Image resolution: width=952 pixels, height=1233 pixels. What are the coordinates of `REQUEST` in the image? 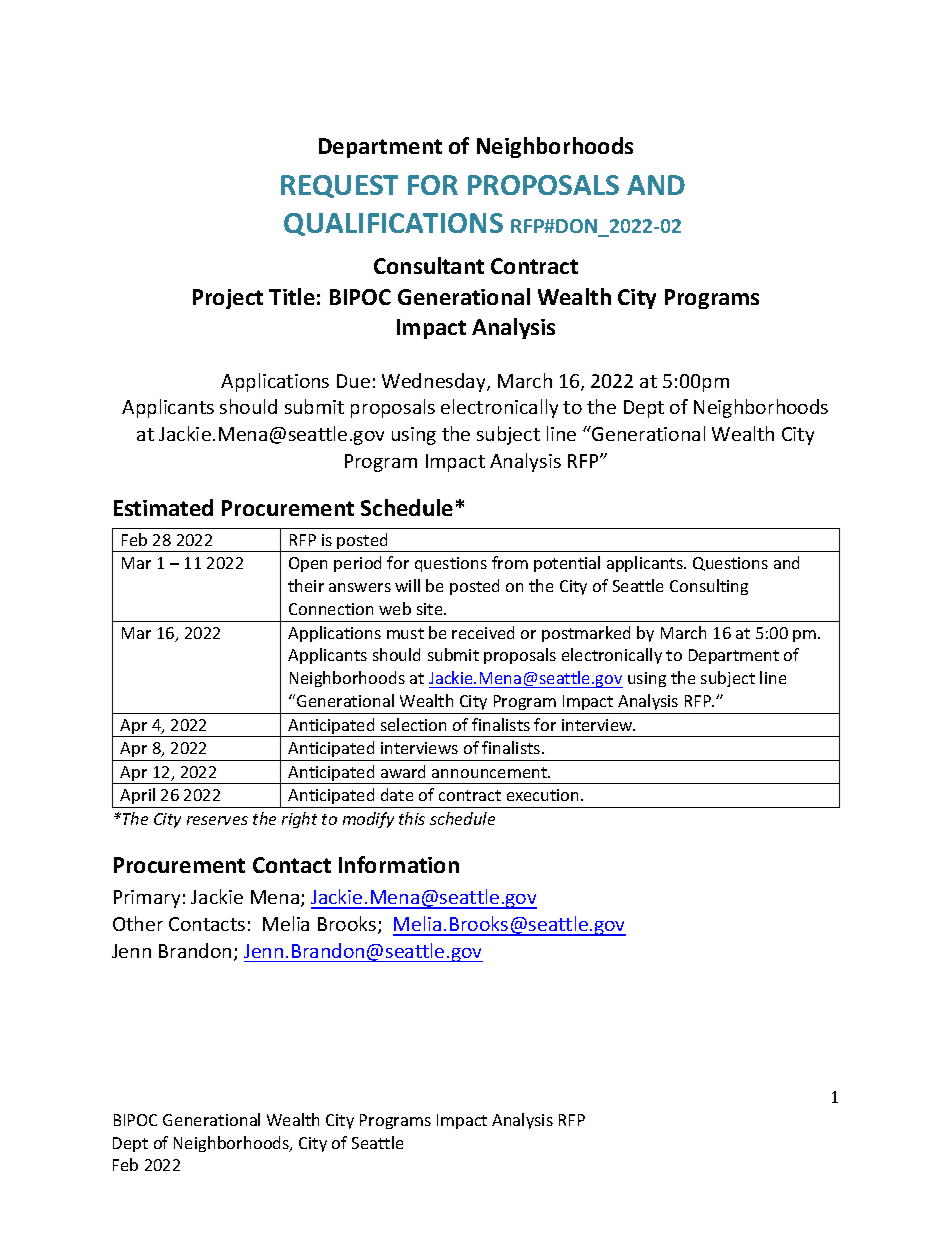 It's located at (339, 186).
